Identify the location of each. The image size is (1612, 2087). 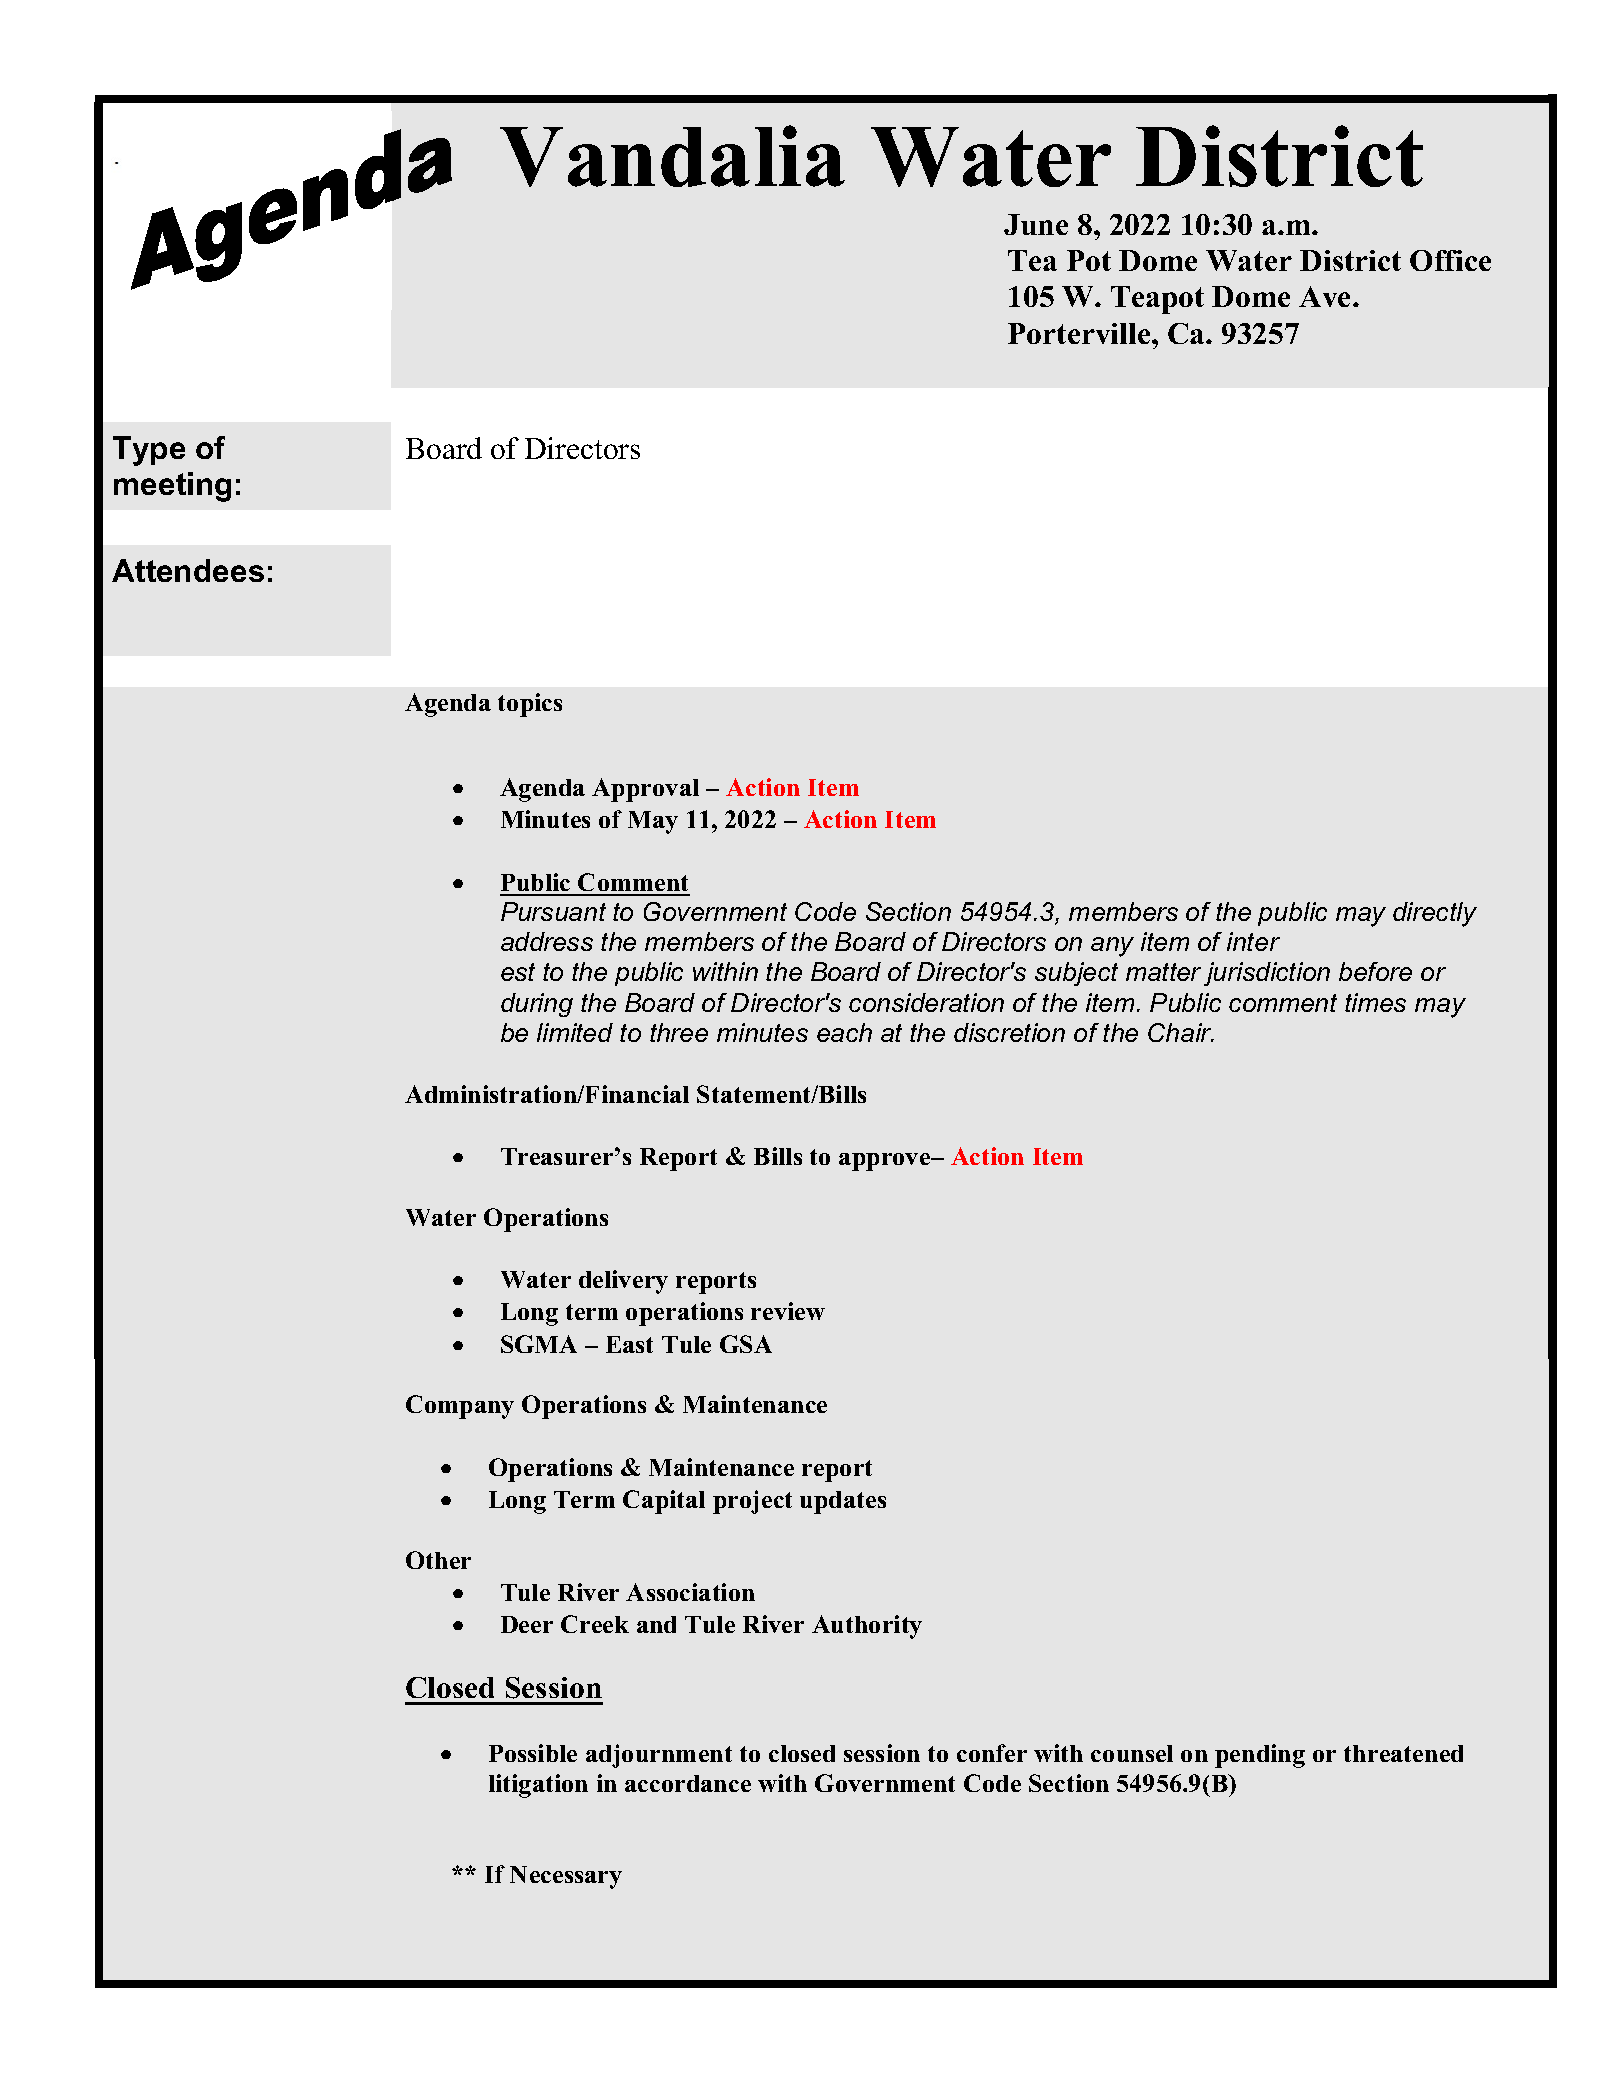
(844, 1032).
